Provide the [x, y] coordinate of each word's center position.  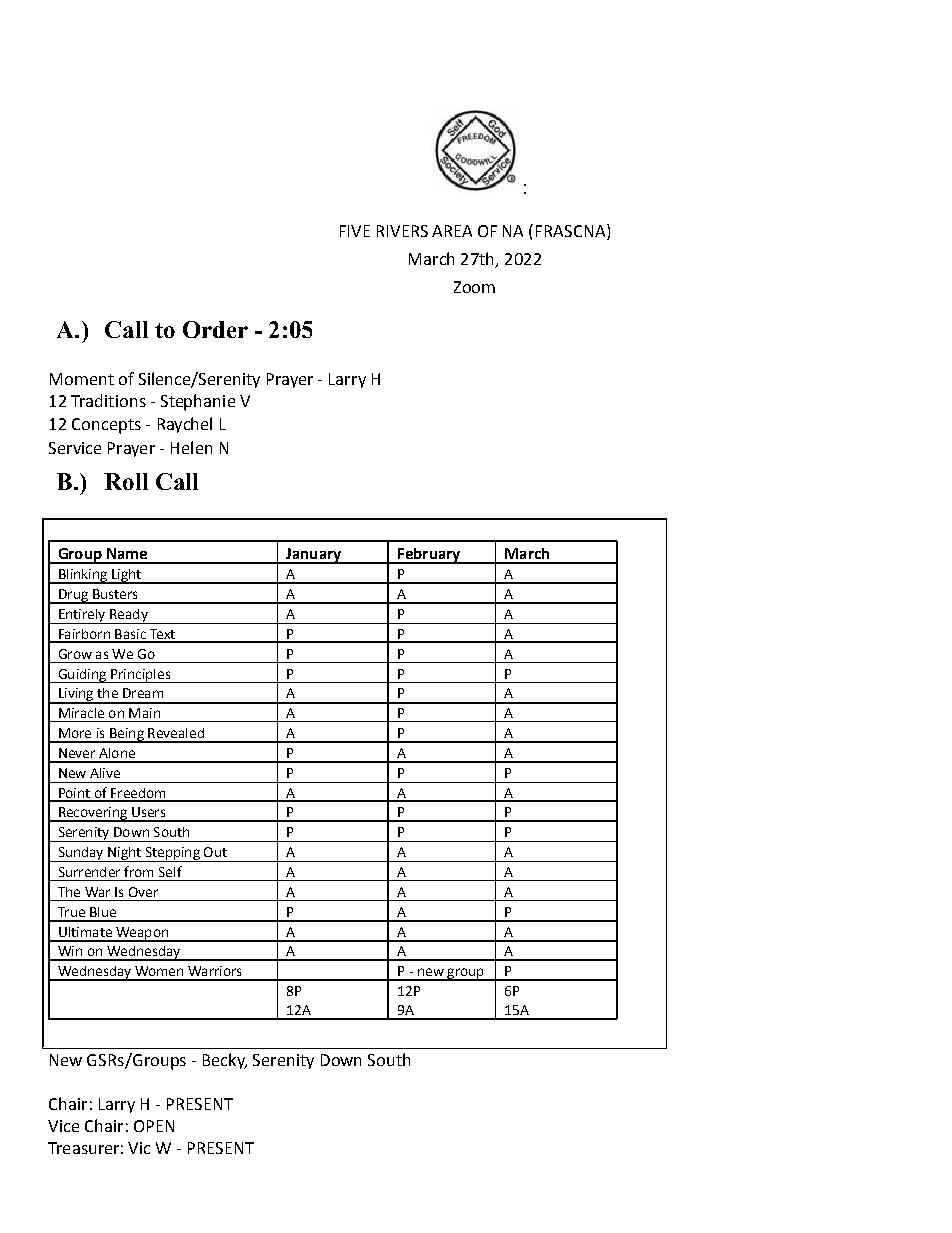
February [429, 556]
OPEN [154, 1126]
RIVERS [402, 231]
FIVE [355, 231]
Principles [141, 676]
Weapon [142, 934]
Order [215, 329]
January [314, 556]
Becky [225, 1061]
